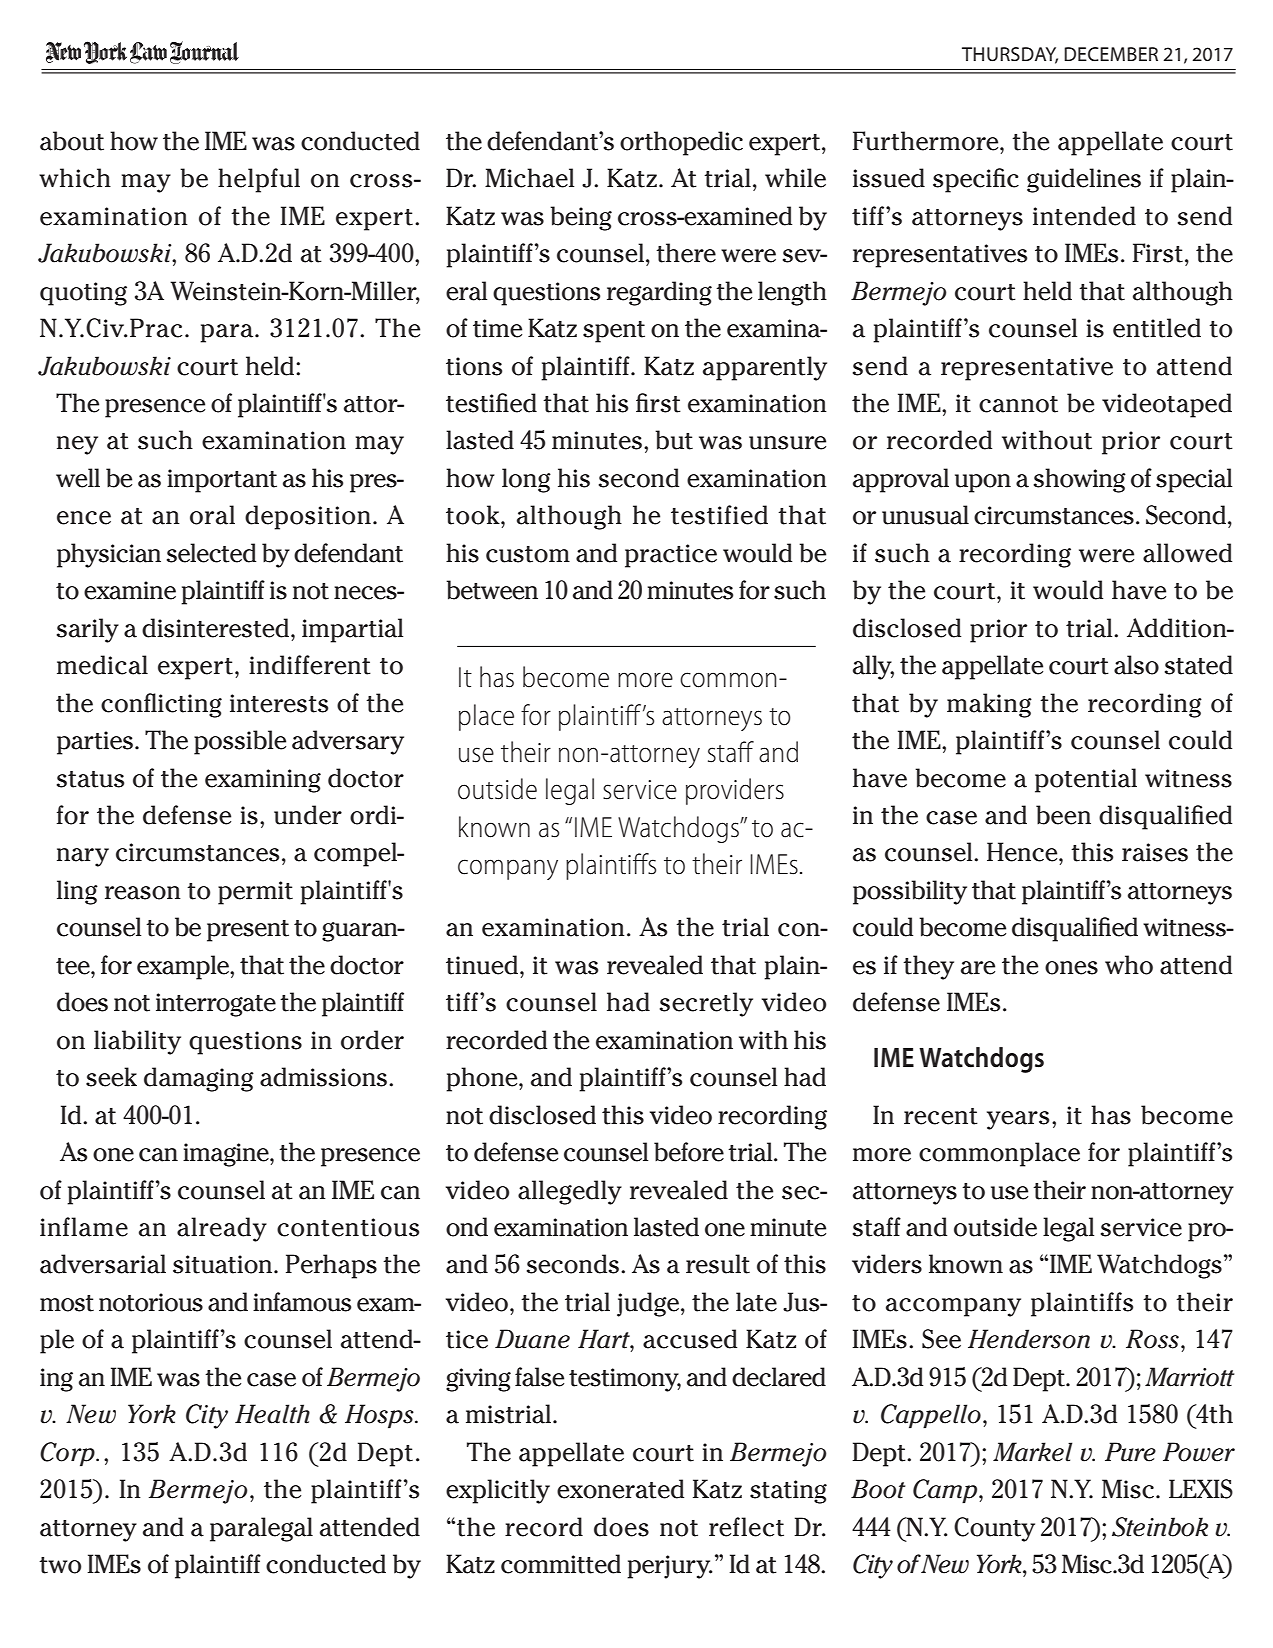 The height and width of the document is (1648, 1273). Describe the element at coordinates (259, 180) in the document. I see `helpful` at that location.
